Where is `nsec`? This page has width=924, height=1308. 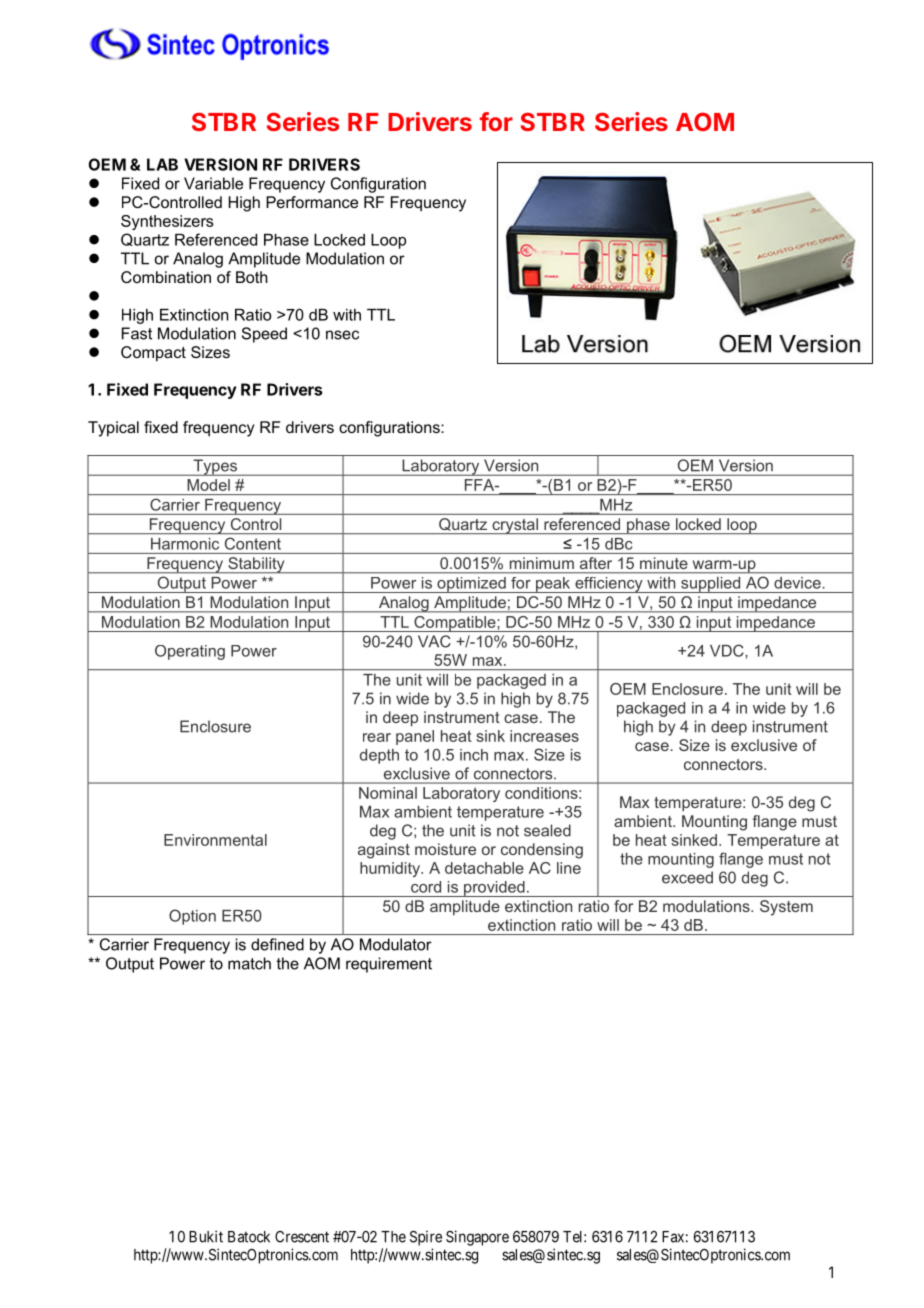 nsec is located at coordinates (342, 335).
